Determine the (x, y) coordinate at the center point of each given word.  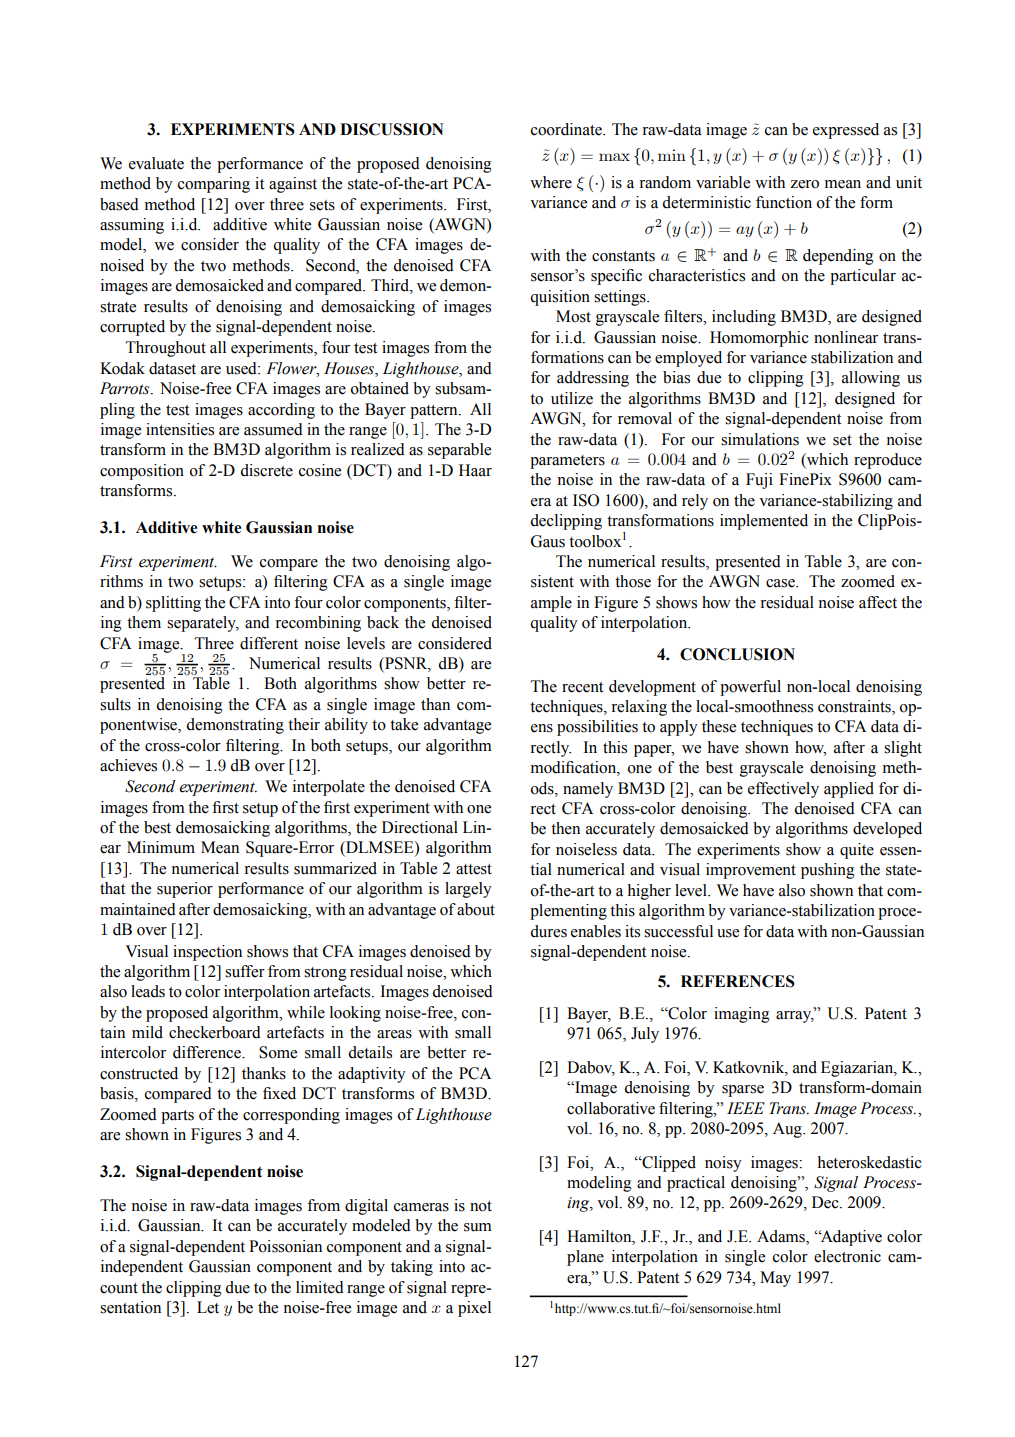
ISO (586, 500)
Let (208, 1307)
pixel (474, 1309)
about (476, 909)
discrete (266, 470)
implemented (764, 522)
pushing (828, 871)
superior (185, 890)
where (551, 182)
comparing (214, 185)
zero (804, 184)
